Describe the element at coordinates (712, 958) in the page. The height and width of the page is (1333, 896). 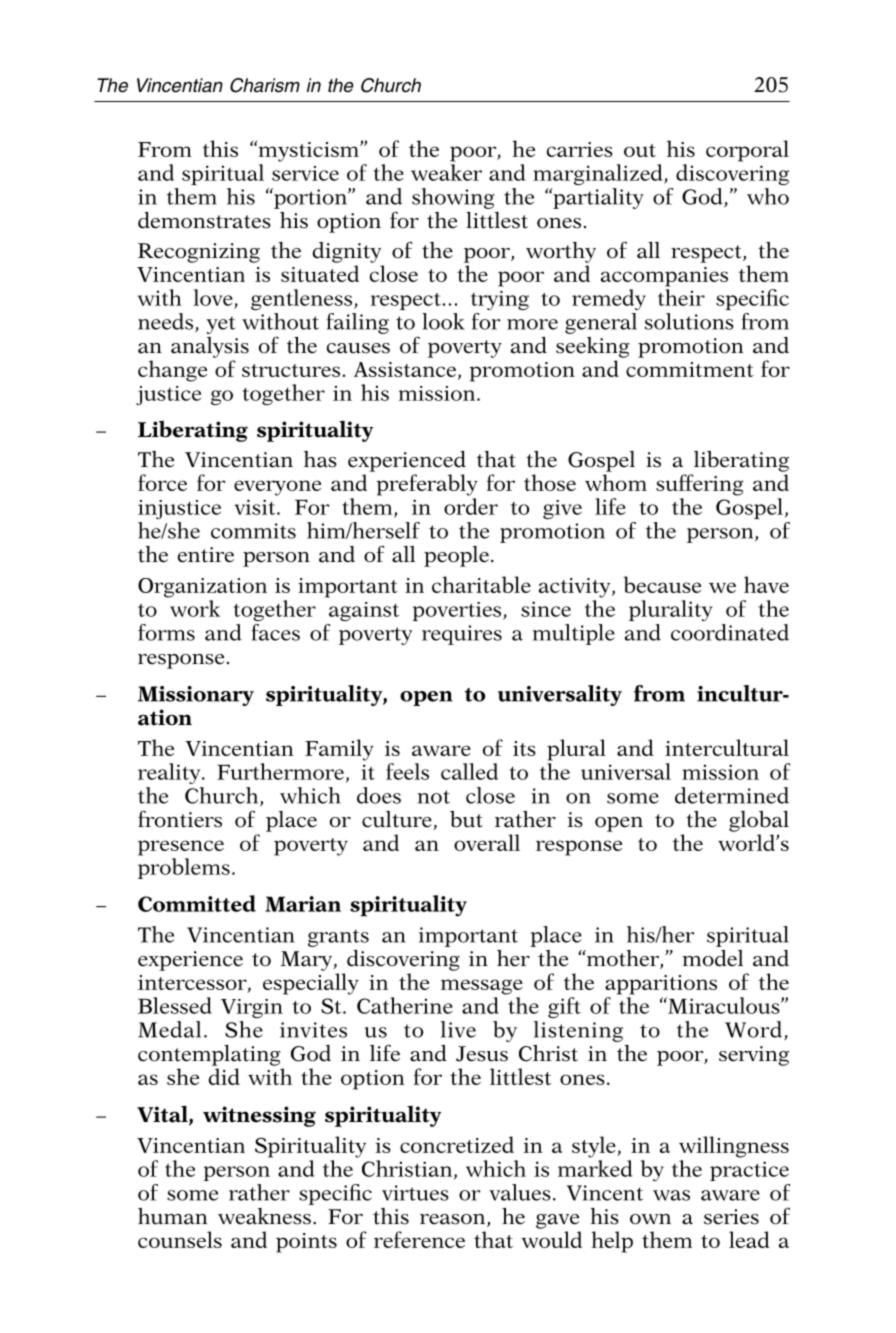
I see `model` at that location.
